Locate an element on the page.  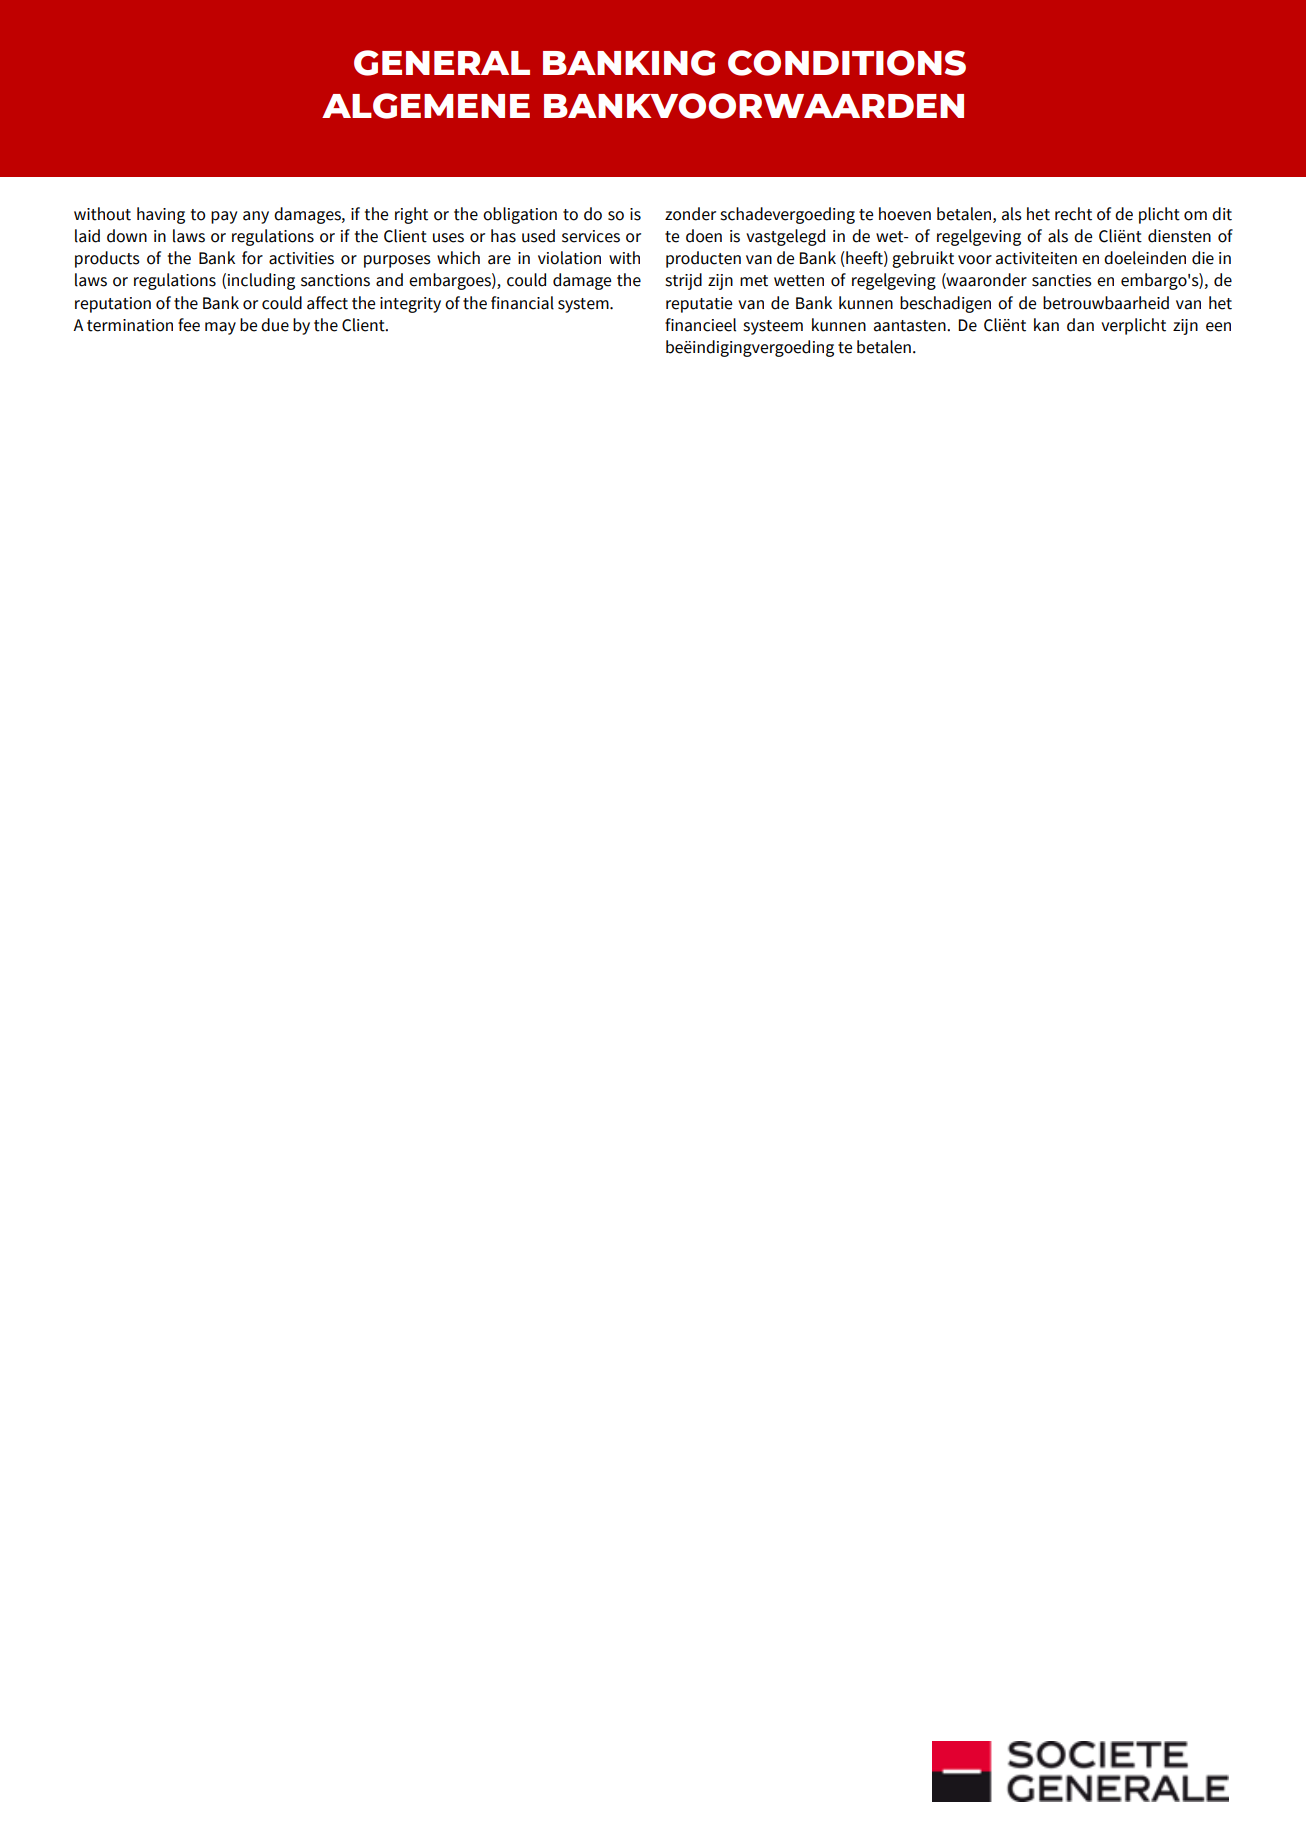
GENERAL is located at coordinates (442, 63).
